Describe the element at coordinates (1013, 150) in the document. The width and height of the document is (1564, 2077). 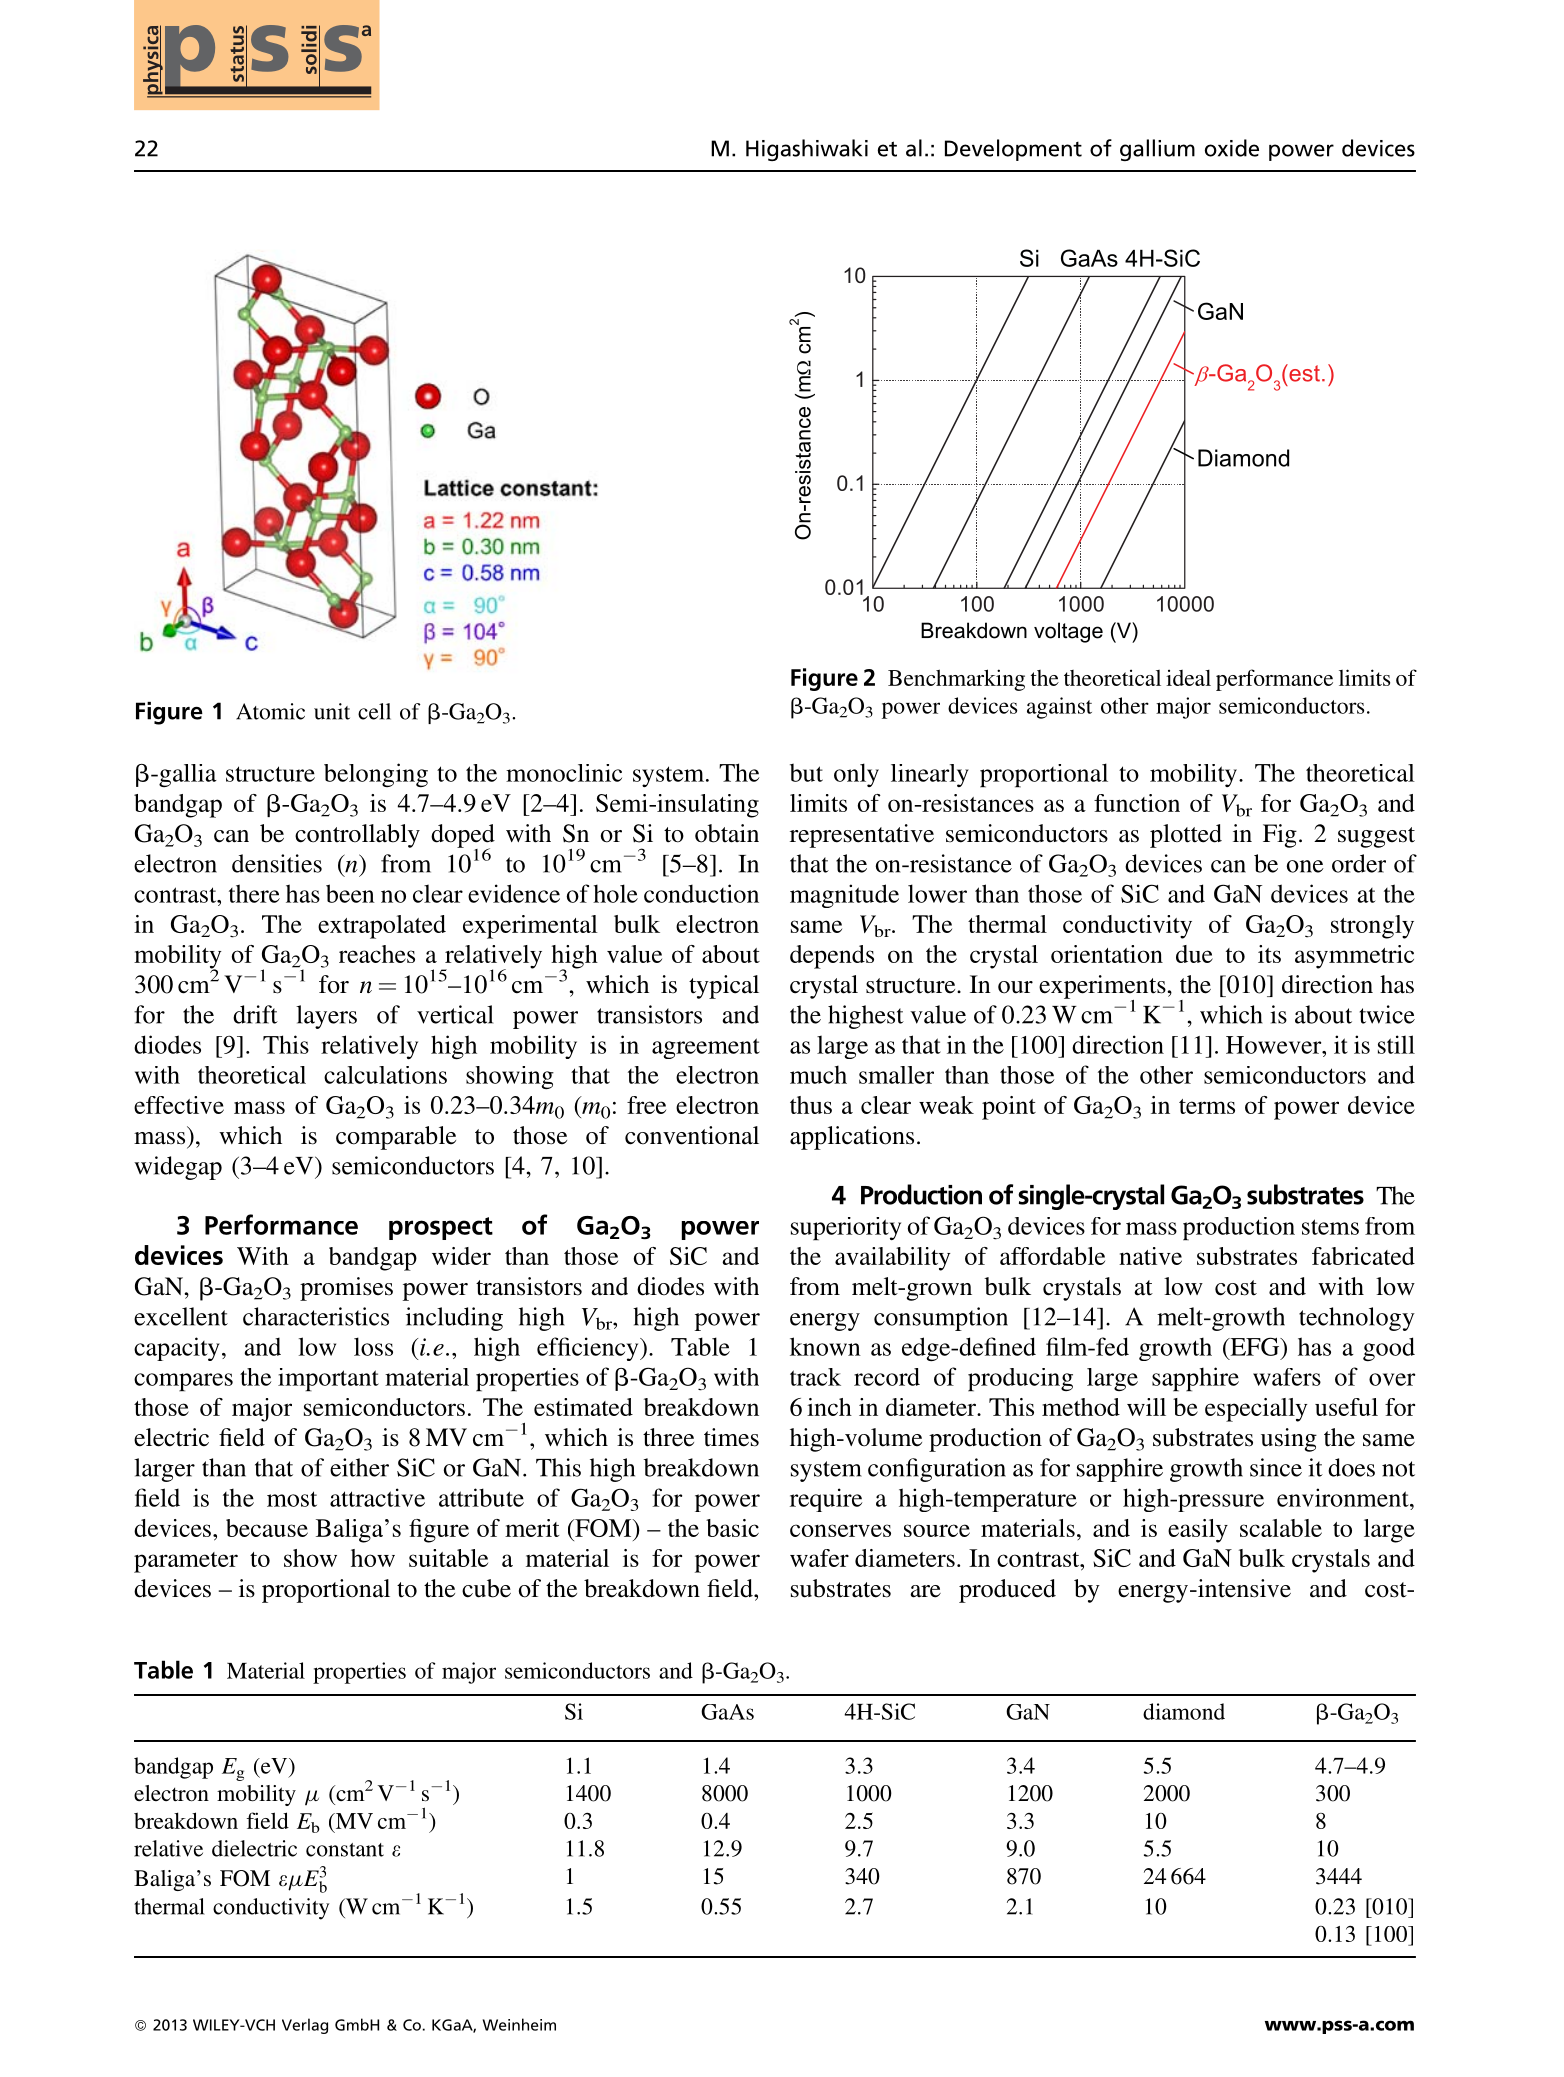
I see `Development` at that location.
